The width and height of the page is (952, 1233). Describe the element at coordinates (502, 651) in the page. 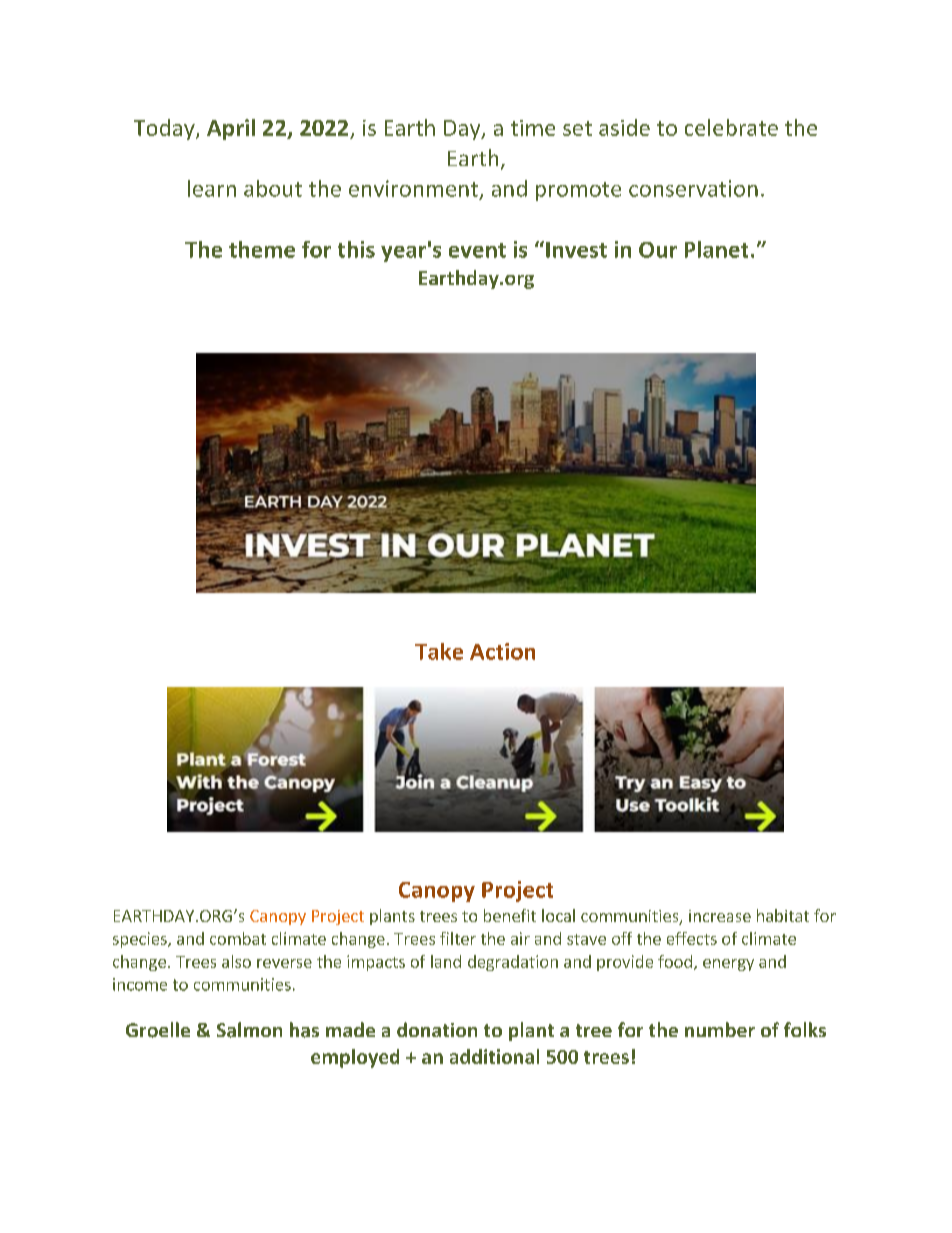

I see `Action` at that location.
